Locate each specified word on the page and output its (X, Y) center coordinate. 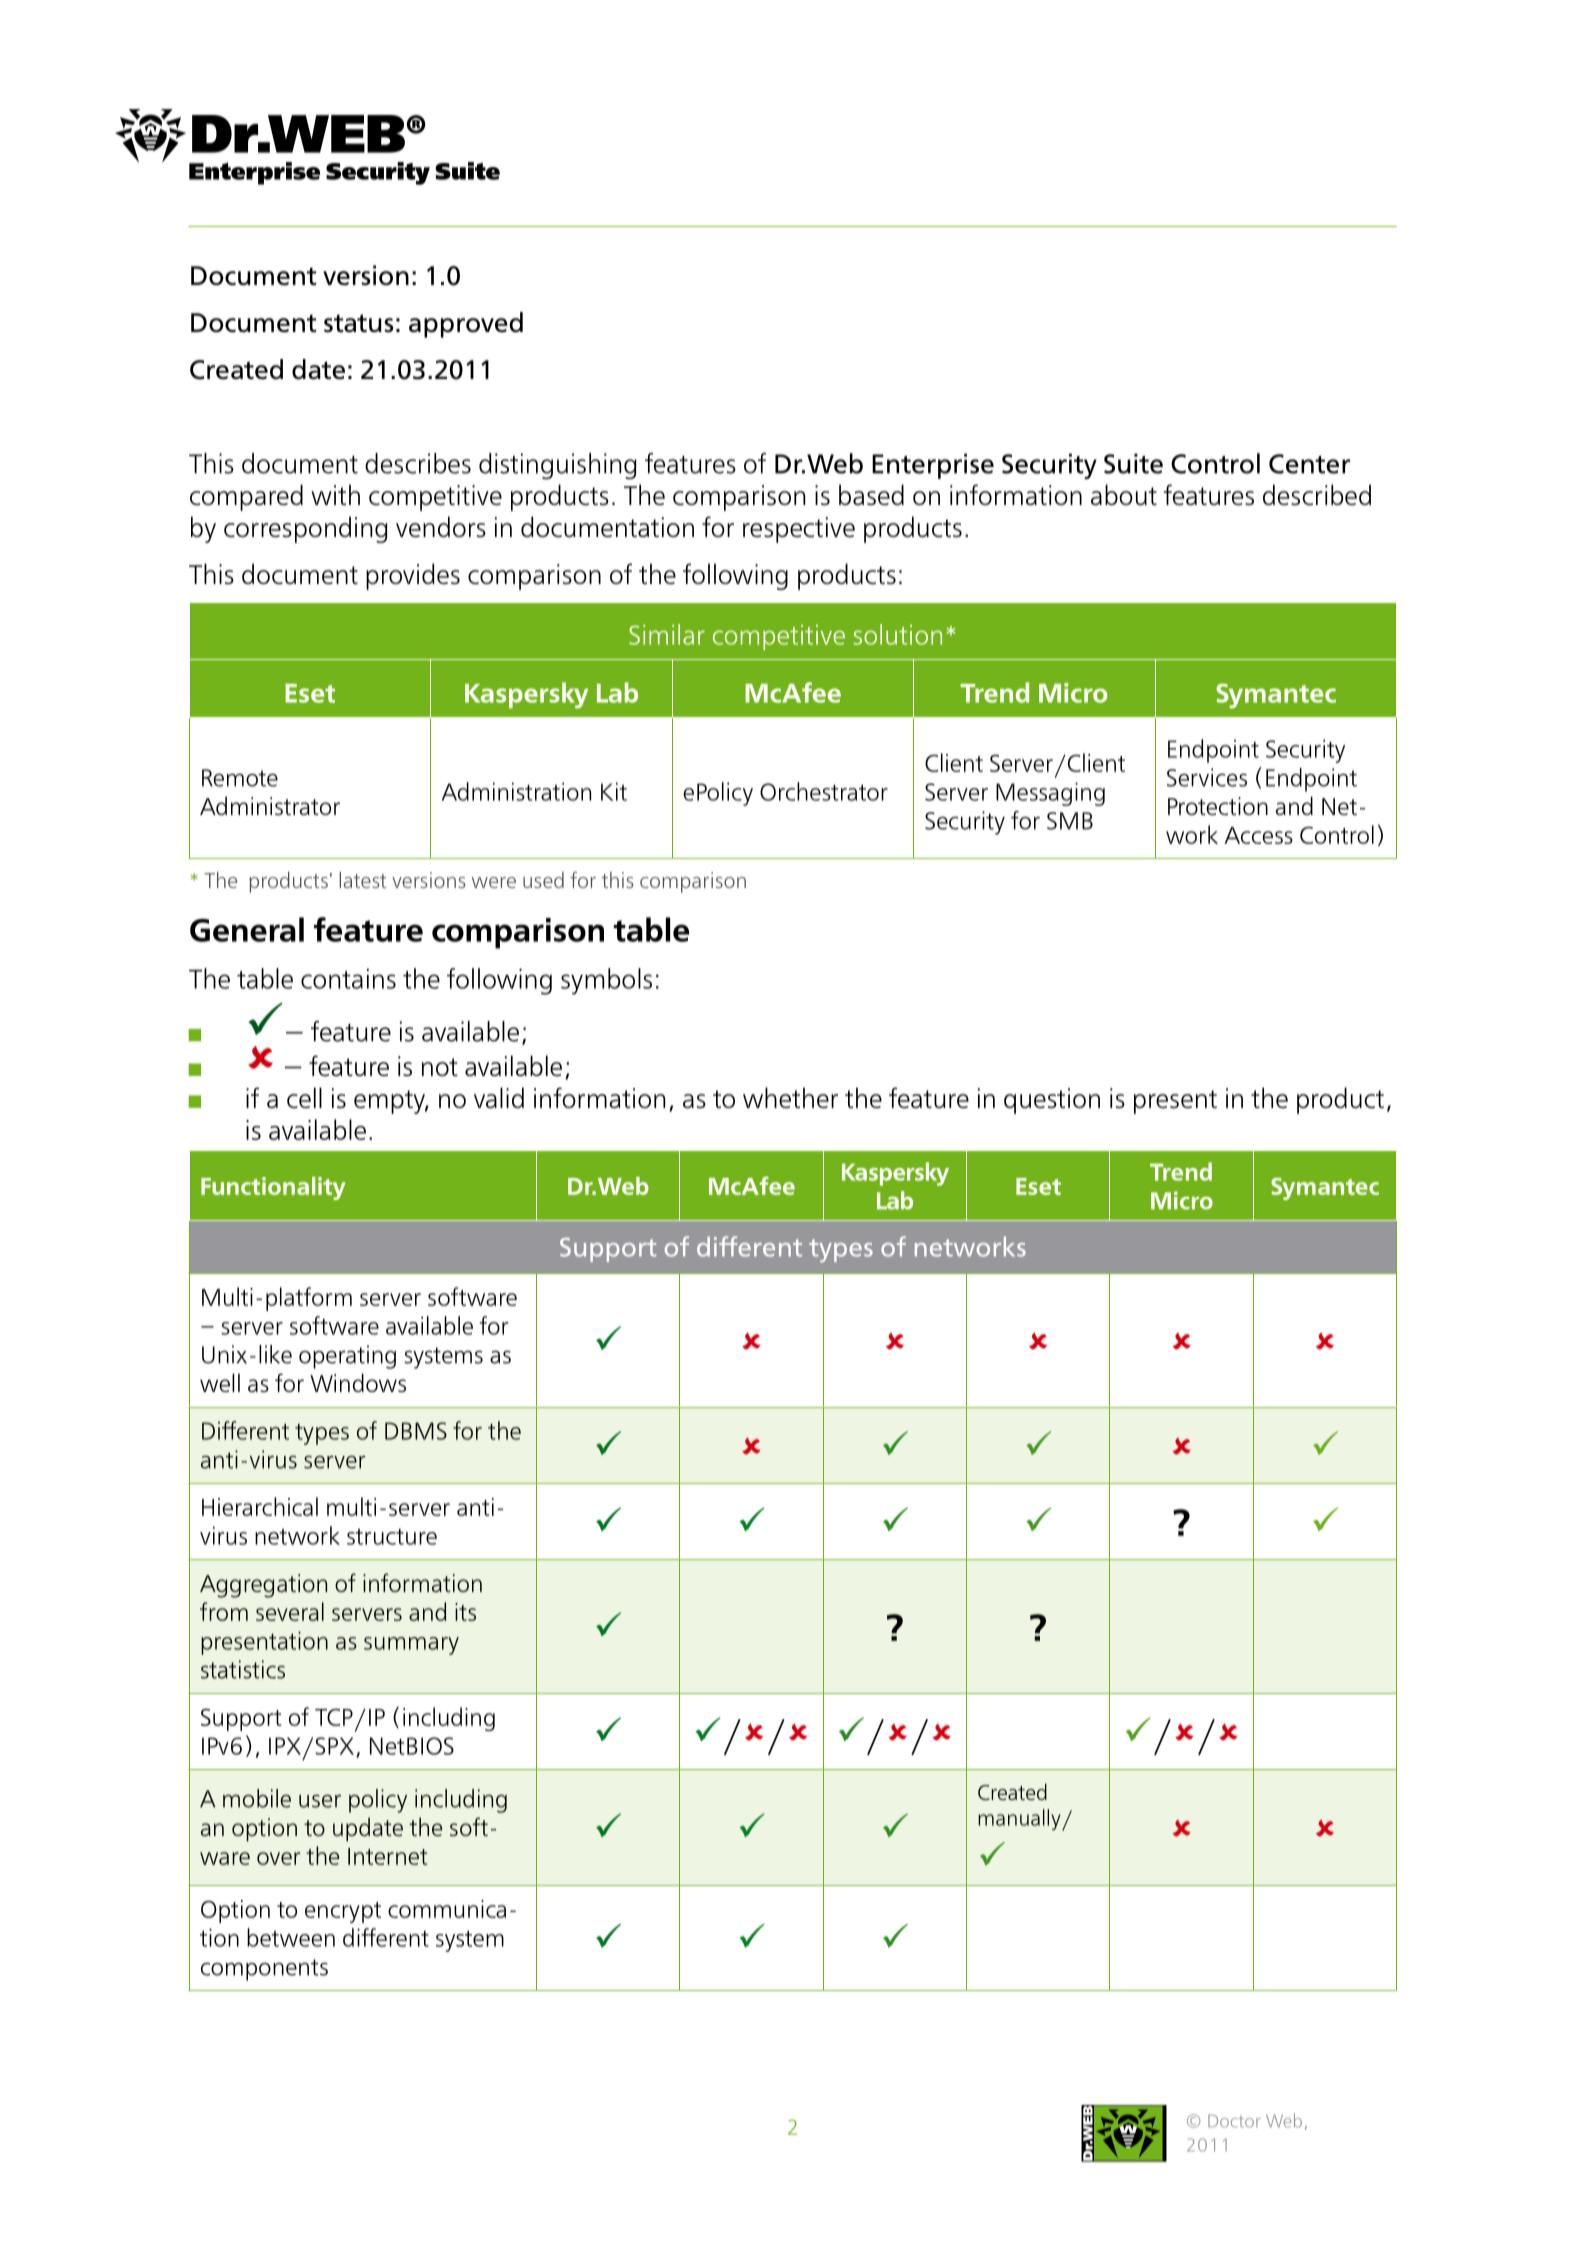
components (264, 1970)
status (358, 323)
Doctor (1234, 2121)
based (871, 495)
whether (790, 1098)
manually (1020, 1820)
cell (304, 1098)
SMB (1070, 821)
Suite (1133, 464)
